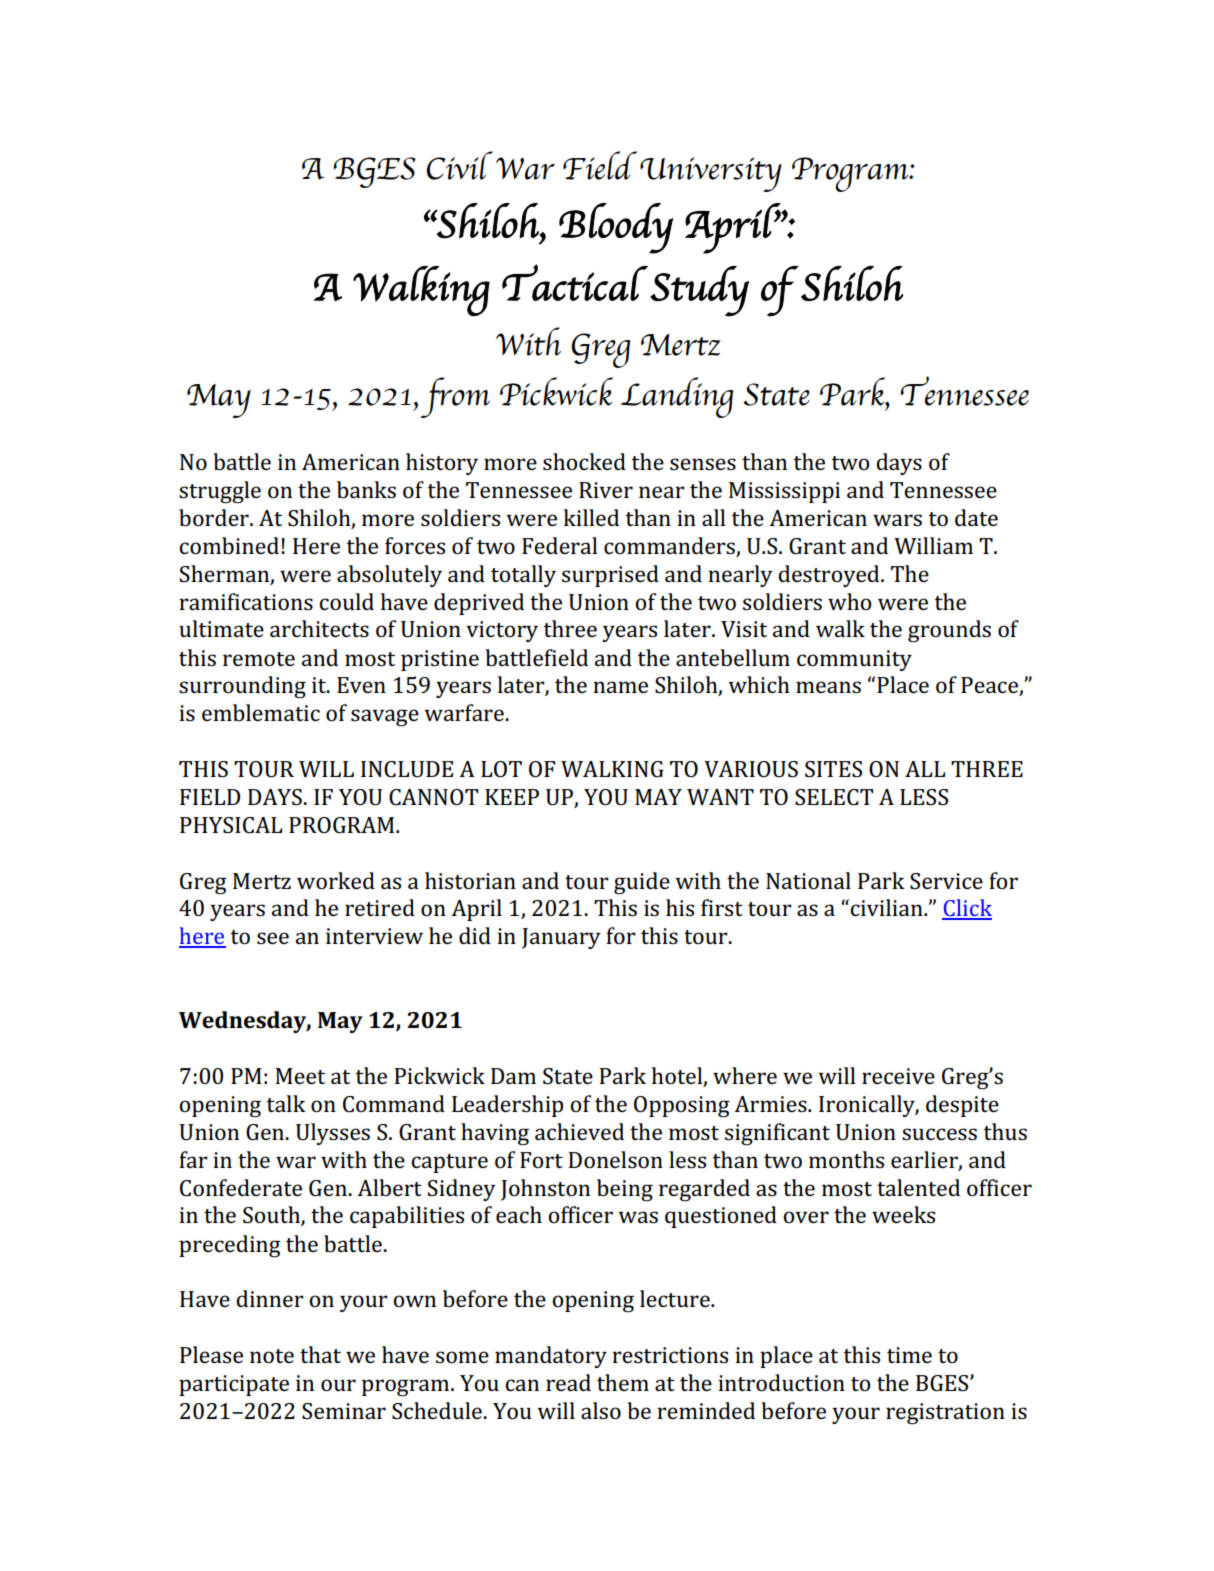  Describe the element at coordinates (320, 1354) in the image. I see `that` at that location.
